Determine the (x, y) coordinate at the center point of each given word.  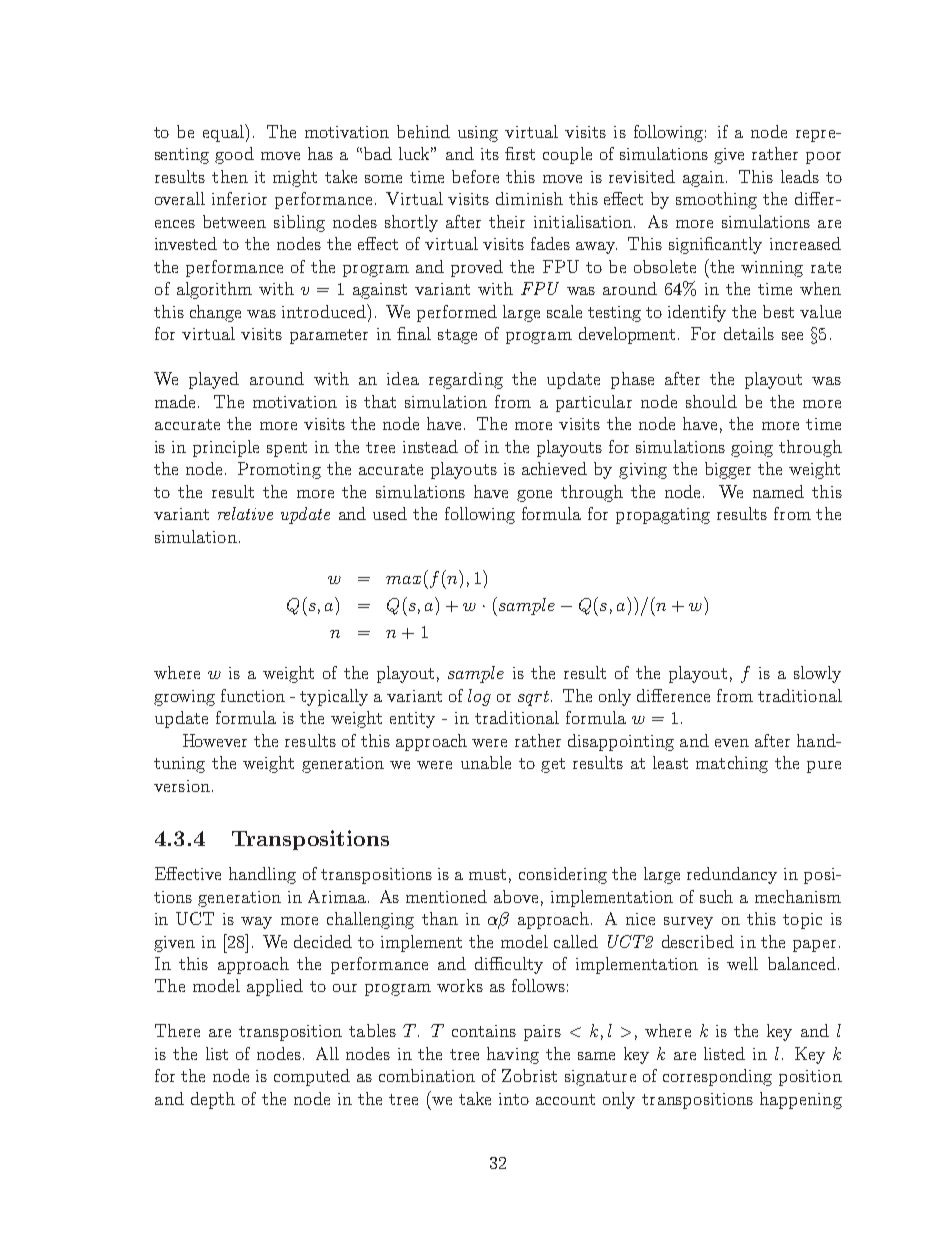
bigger (728, 470)
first (520, 153)
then (230, 176)
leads (800, 176)
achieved (554, 468)
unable (486, 762)
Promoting (279, 470)
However (215, 740)
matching (732, 764)
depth (213, 1100)
